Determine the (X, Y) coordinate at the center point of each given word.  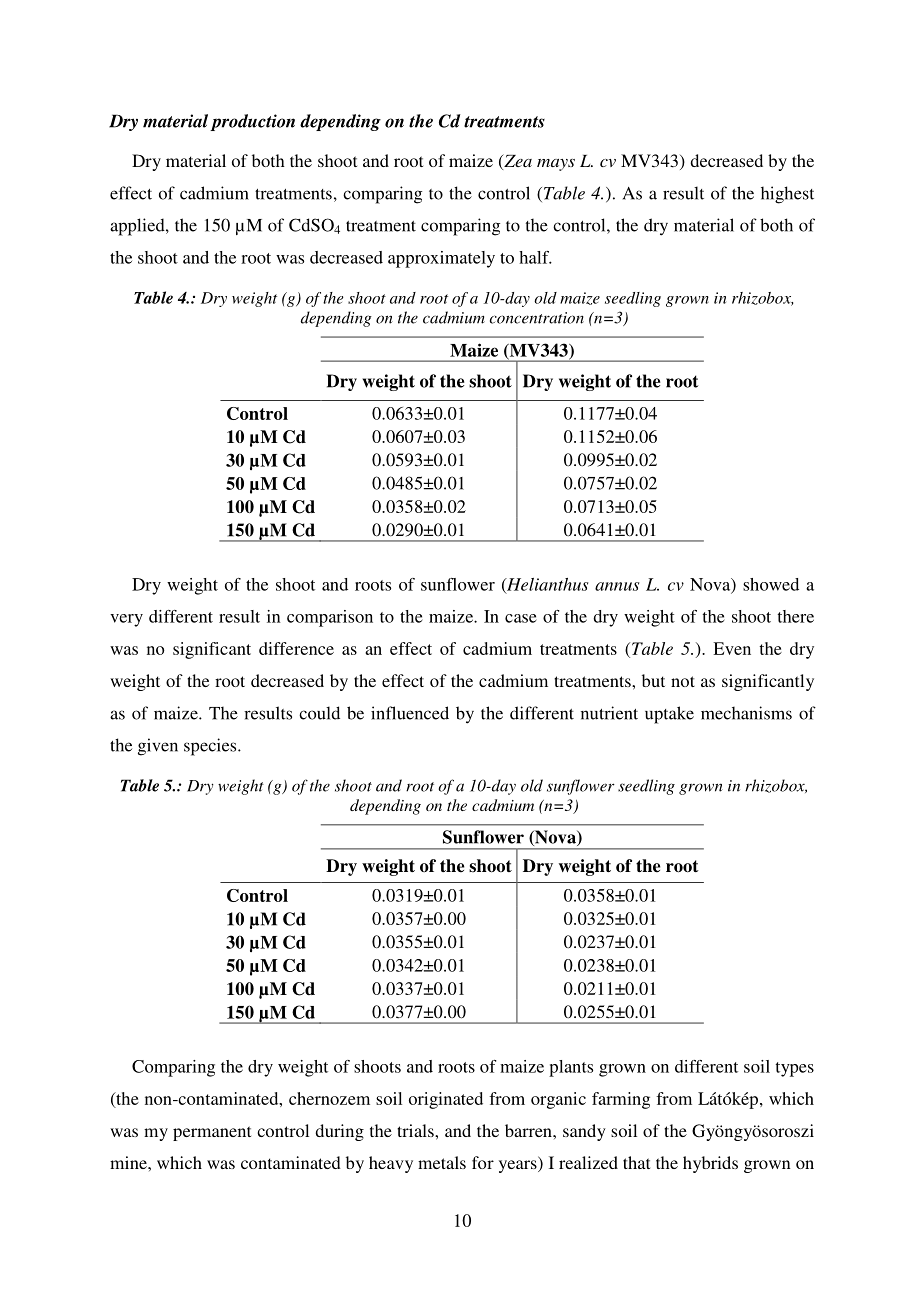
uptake (669, 715)
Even (732, 648)
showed (771, 584)
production (252, 122)
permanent (212, 1133)
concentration (537, 318)
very (126, 620)
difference (296, 648)
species (211, 747)
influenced (410, 713)
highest (787, 195)
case (521, 618)
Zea (517, 162)
